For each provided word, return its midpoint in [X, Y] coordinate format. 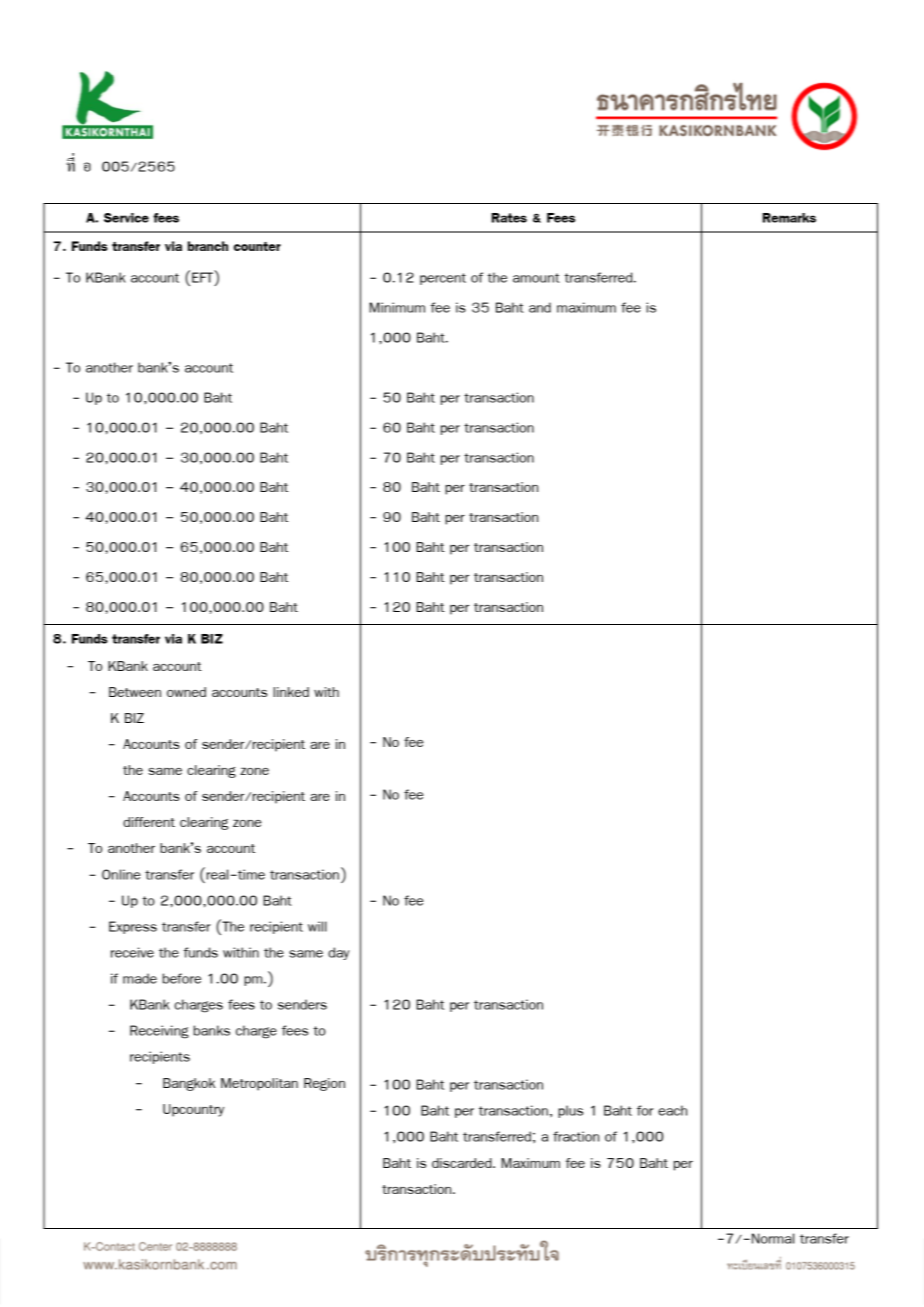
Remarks [789, 218]
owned [186, 692]
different [149, 822]
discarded [463, 1163]
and [540, 307]
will [317, 926]
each [672, 1110]
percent [443, 279]
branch [208, 246]
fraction [576, 1136]
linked [291, 692]
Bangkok [189, 1084]
